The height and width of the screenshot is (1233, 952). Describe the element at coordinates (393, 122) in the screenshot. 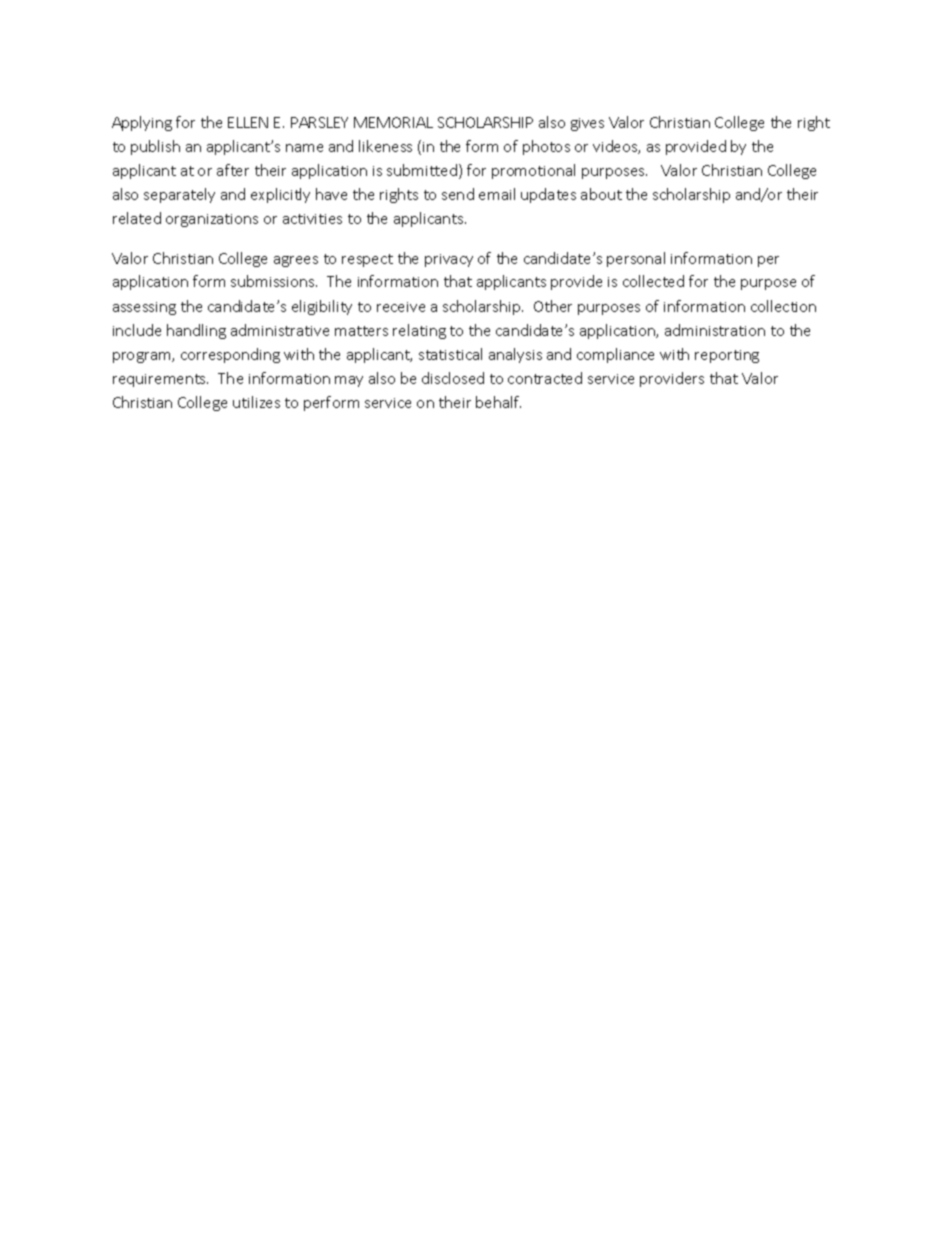

I see `MEMORIAL` at that location.
